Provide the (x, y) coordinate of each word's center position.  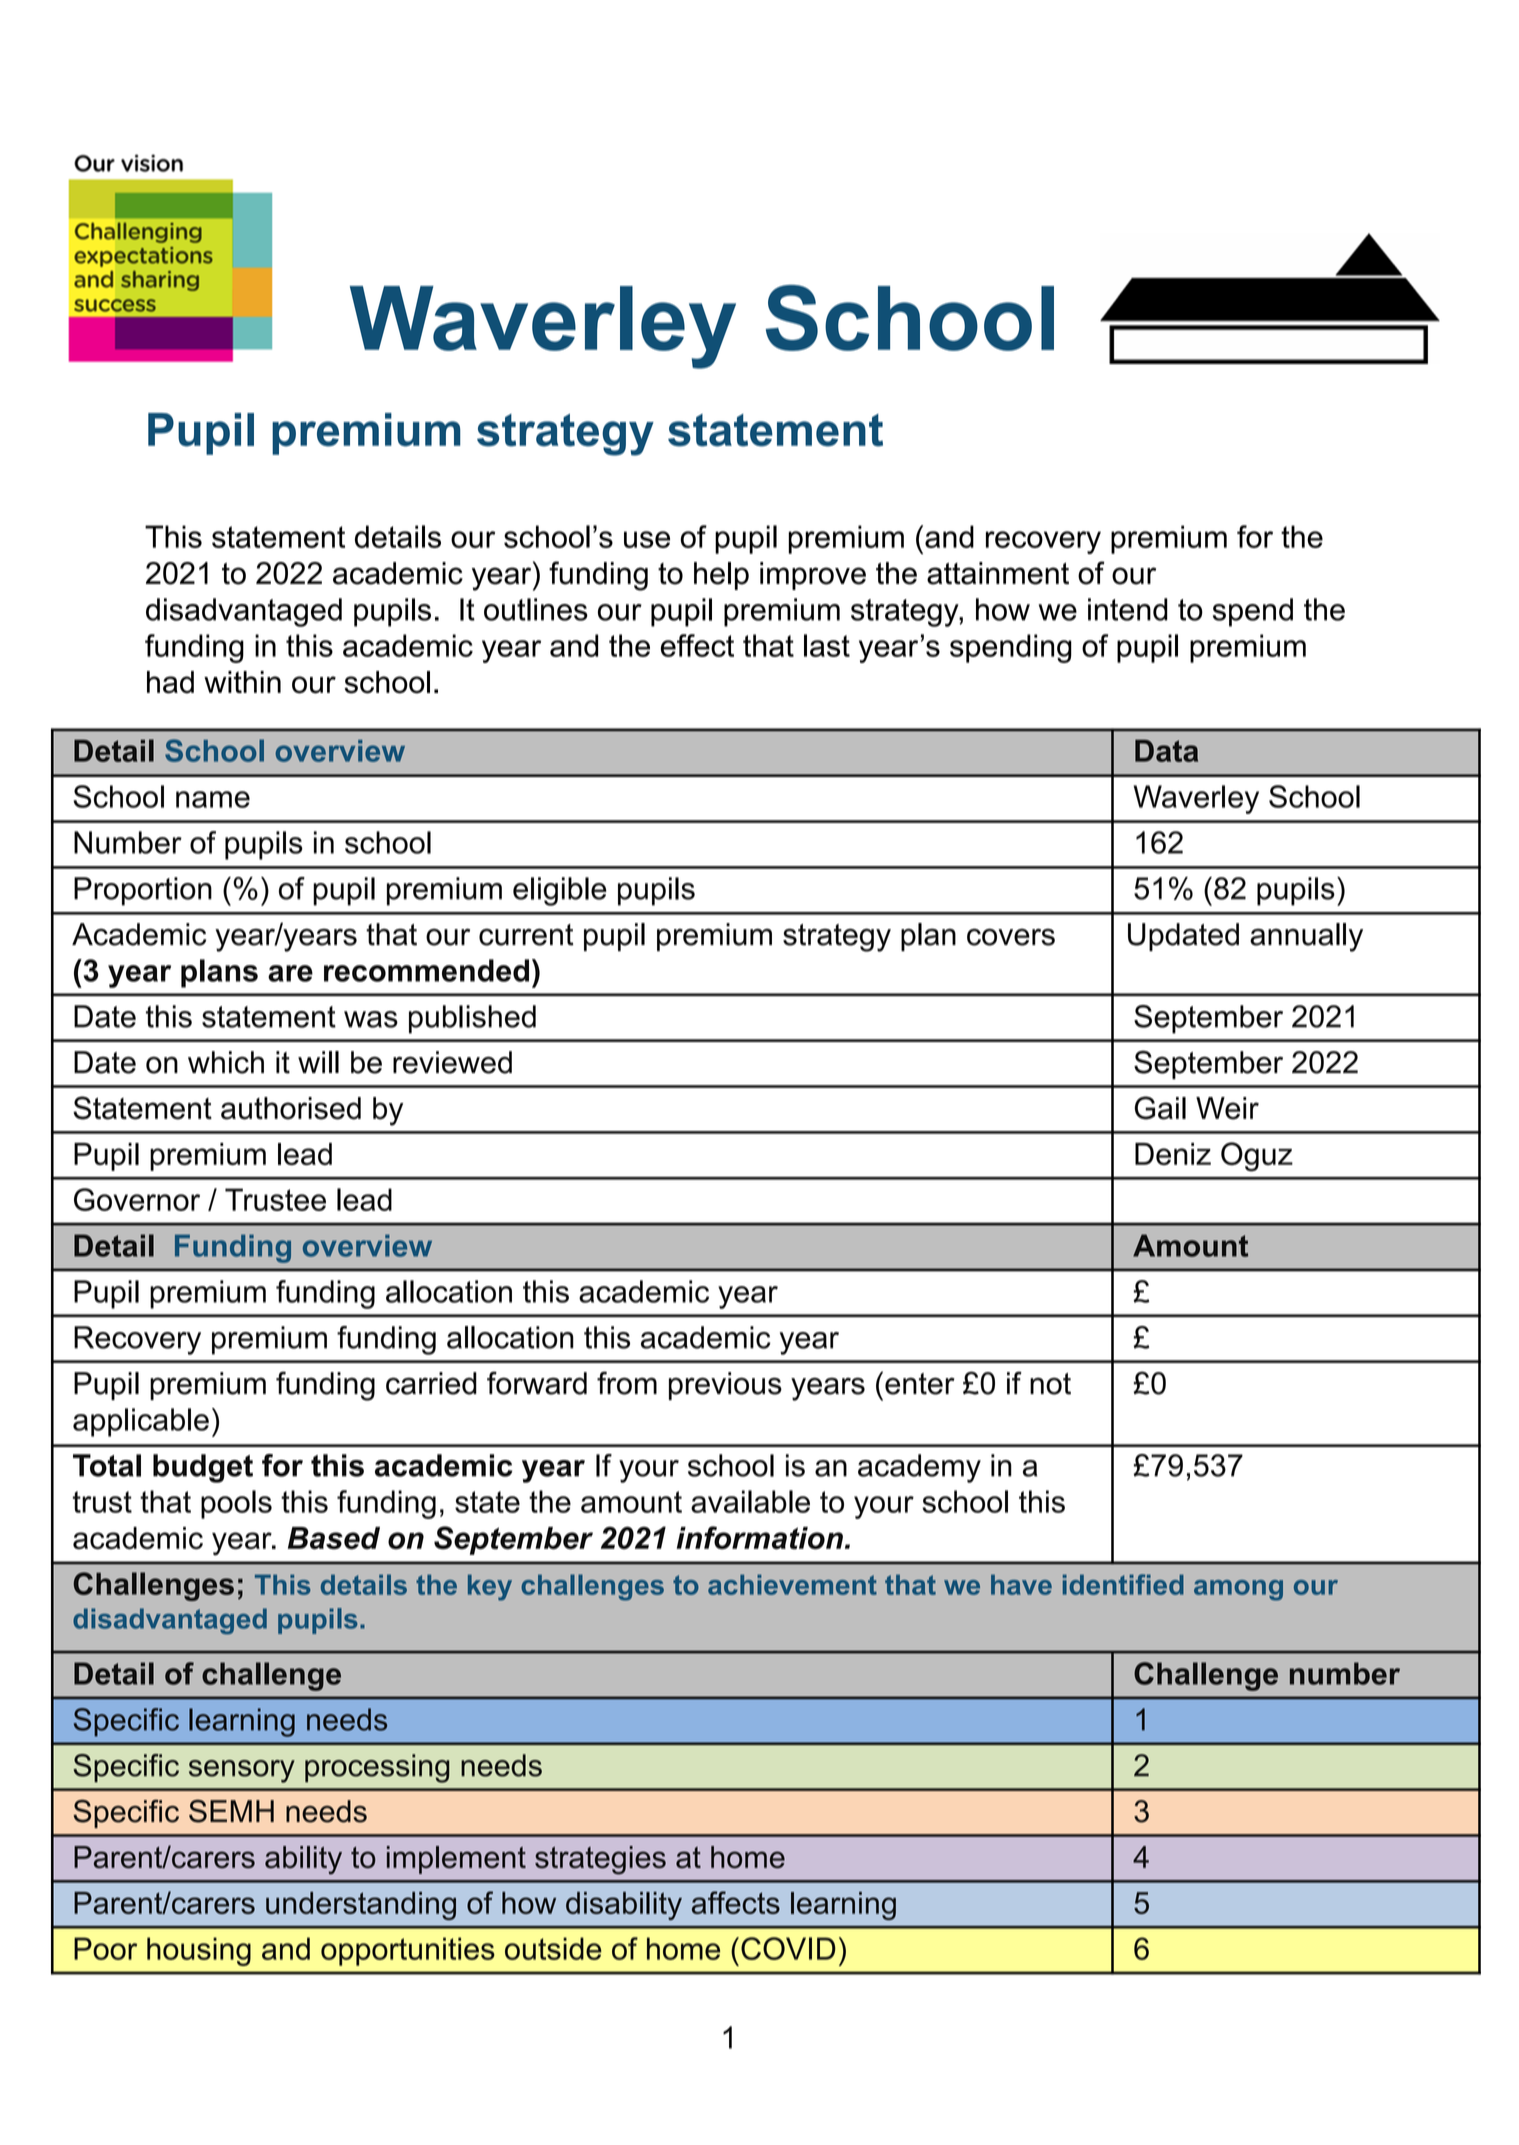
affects (736, 1902)
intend (1128, 609)
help (721, 576)
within (242, 682)
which (226, 1062)
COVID (788, 1948)
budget (203, 1468)
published (472, 1019)
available (750, 1501)
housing (199, 1951)
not (1050, 1384)
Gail (1160, 1108)
